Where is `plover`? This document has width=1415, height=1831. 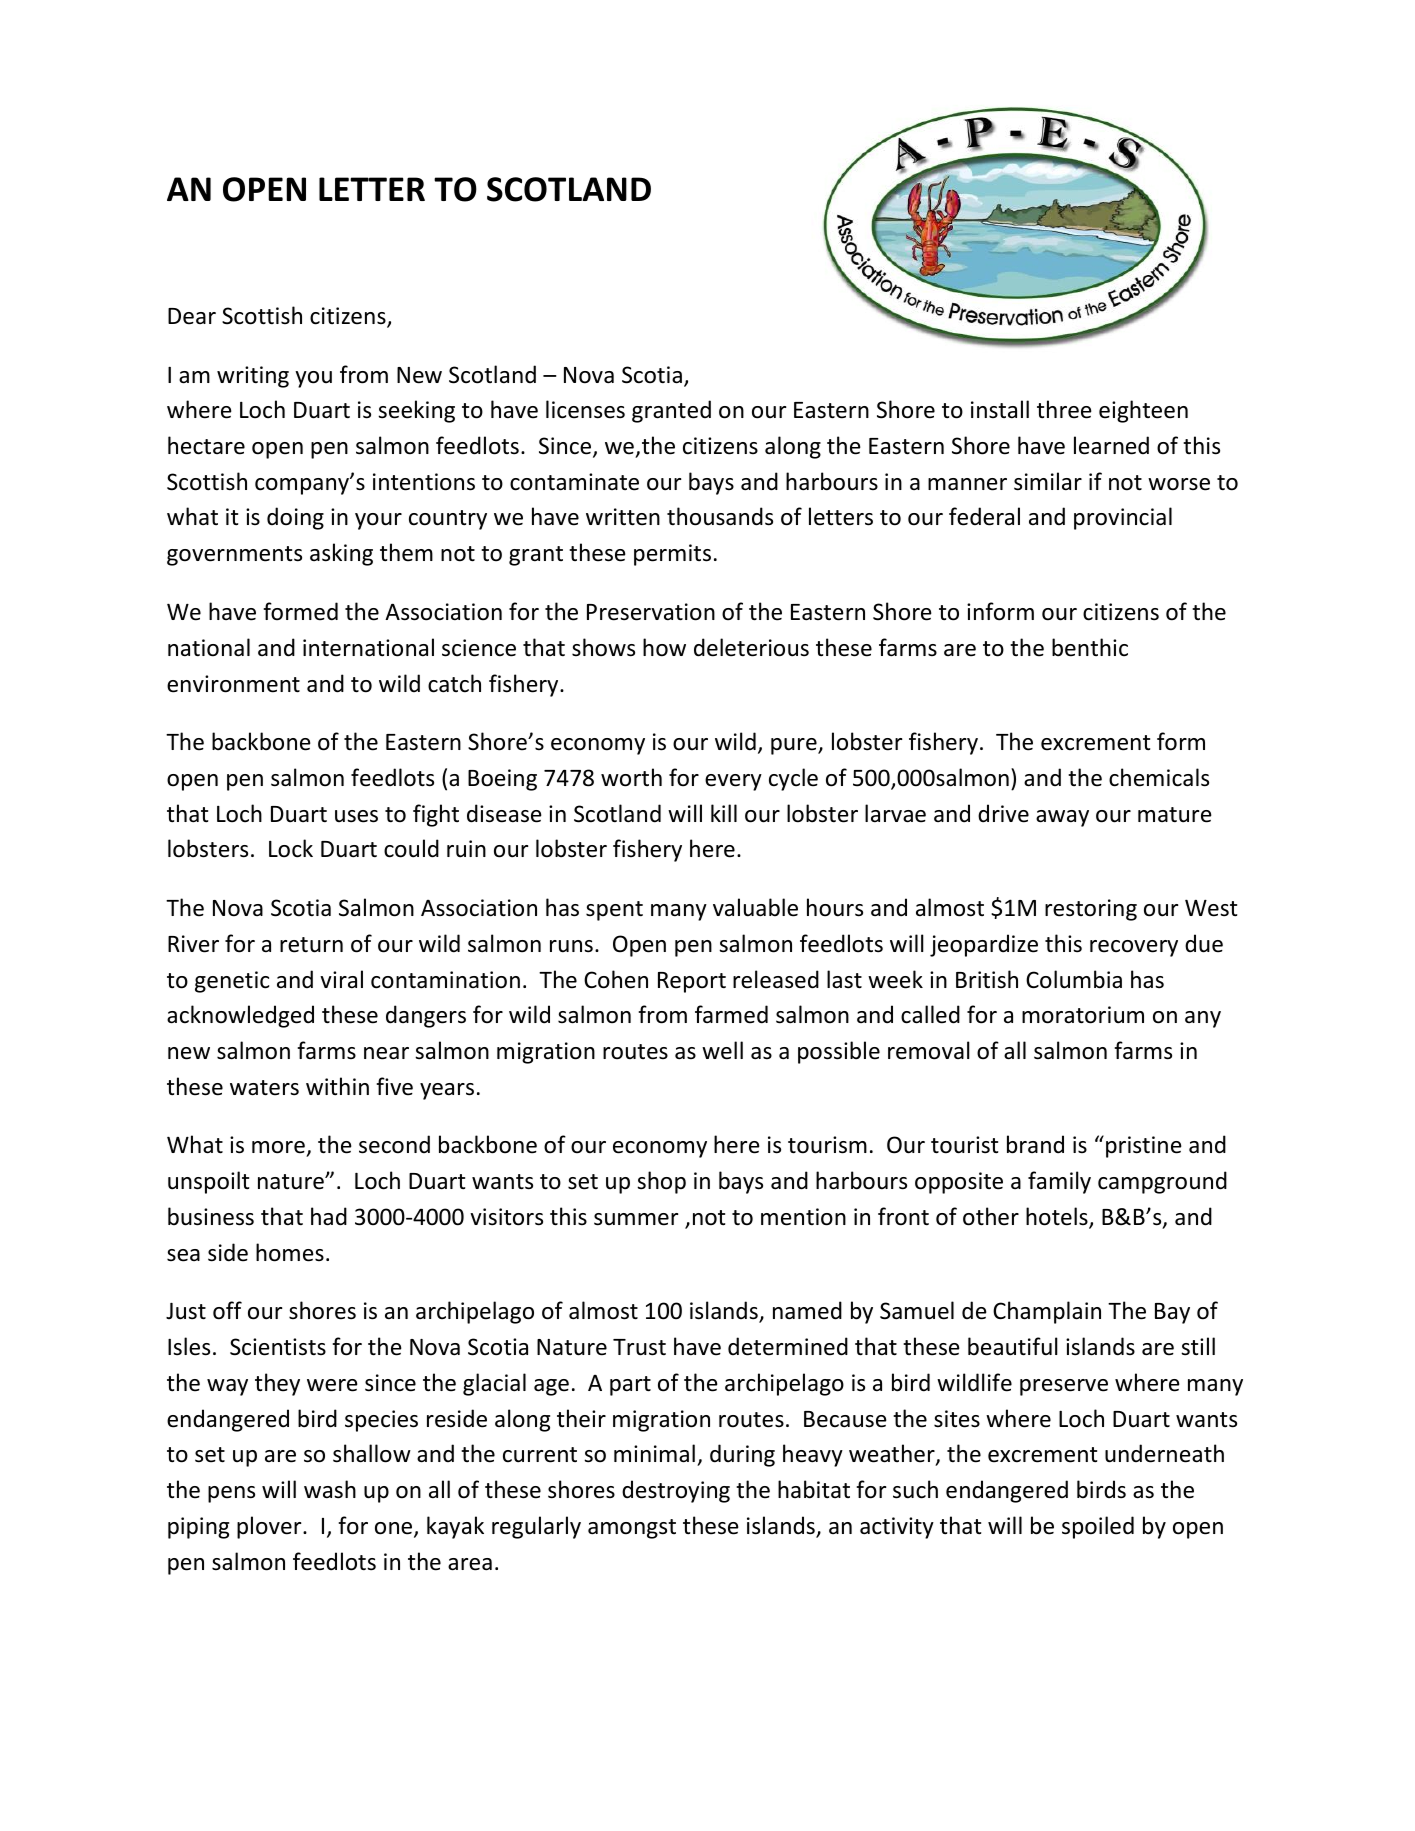
plover is located at coordinates (270, 1527).
